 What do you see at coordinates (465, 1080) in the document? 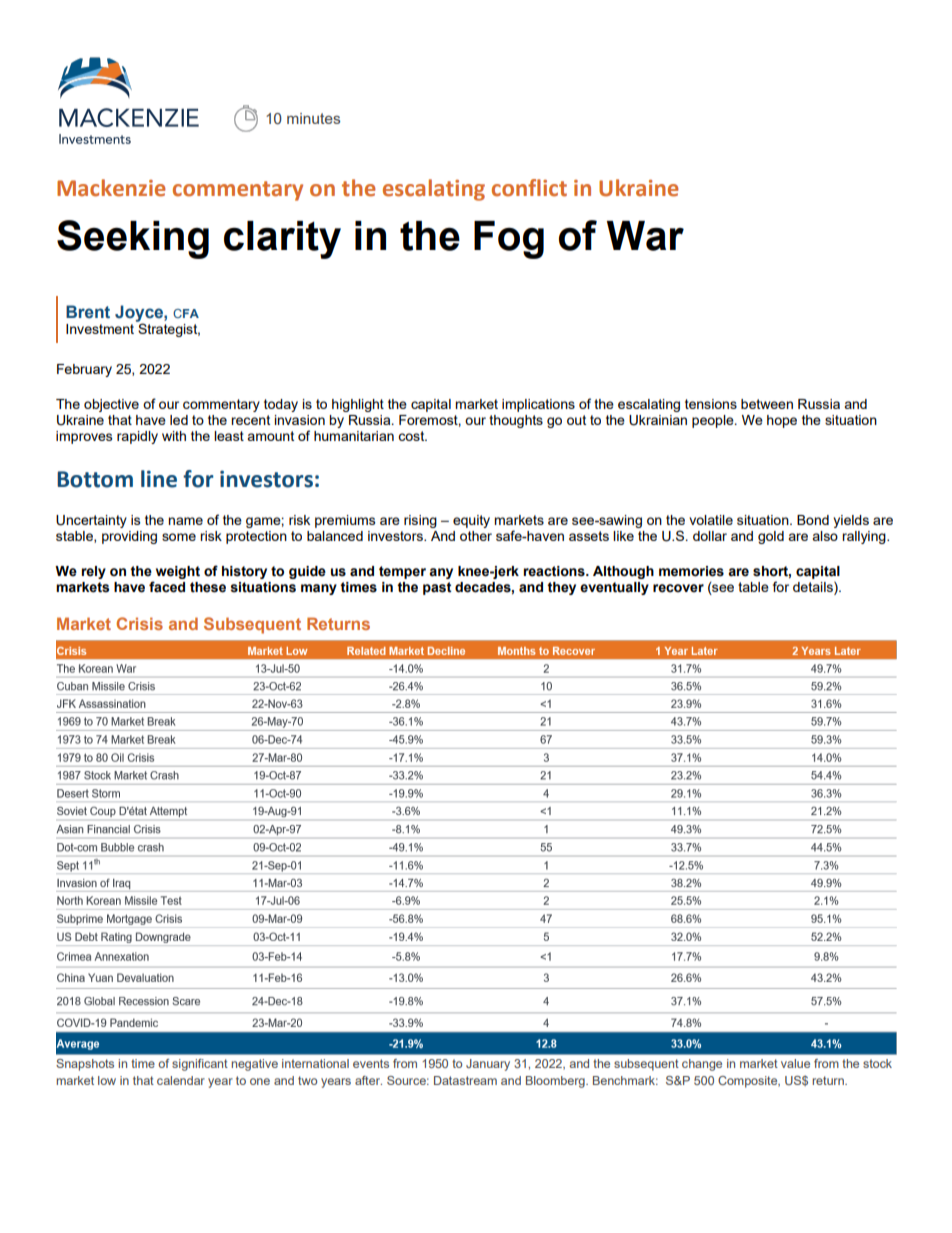
I see `Datastream` at bounding box center [465, 1080].
